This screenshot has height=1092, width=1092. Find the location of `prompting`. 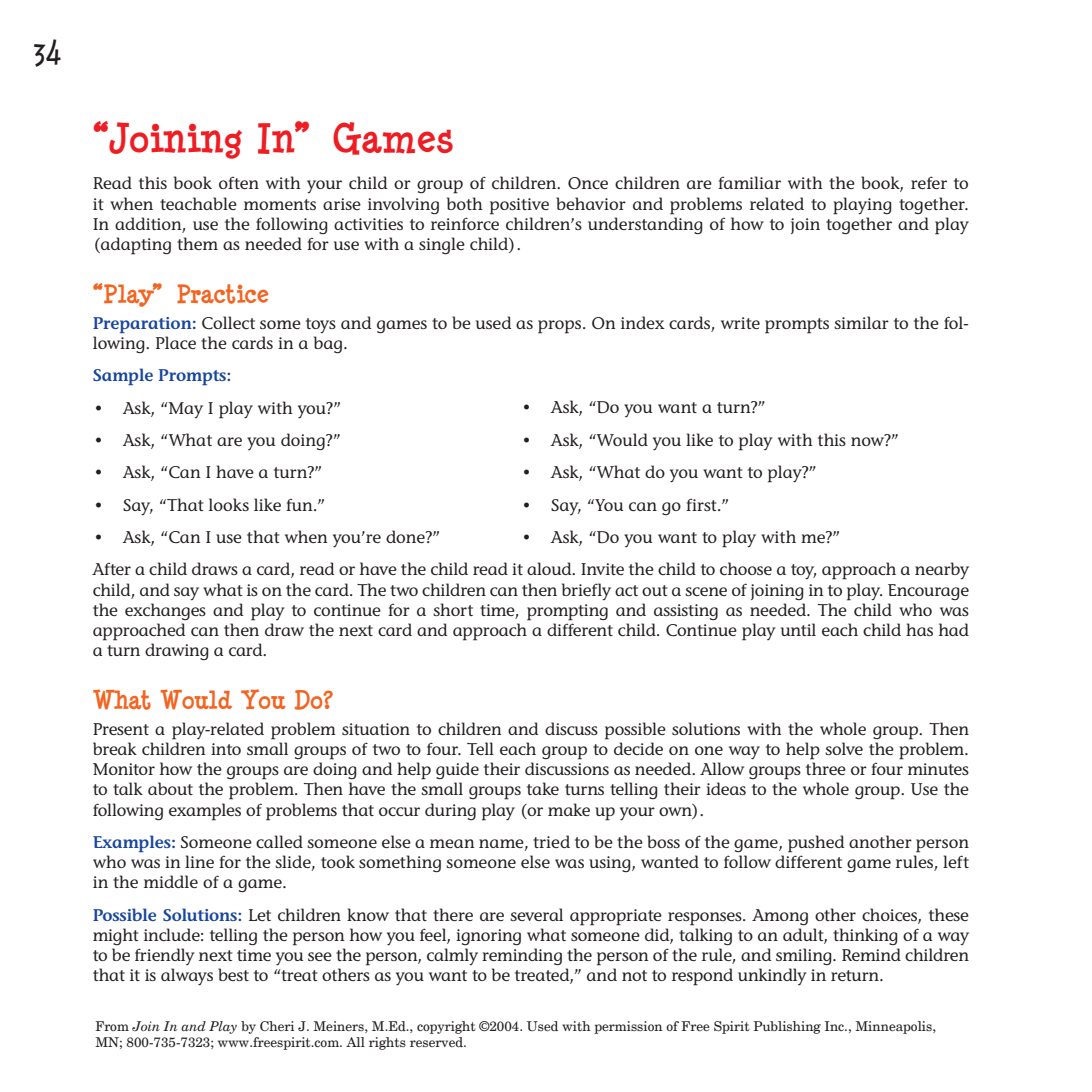

prompting is located at coordinates (567, 612).
